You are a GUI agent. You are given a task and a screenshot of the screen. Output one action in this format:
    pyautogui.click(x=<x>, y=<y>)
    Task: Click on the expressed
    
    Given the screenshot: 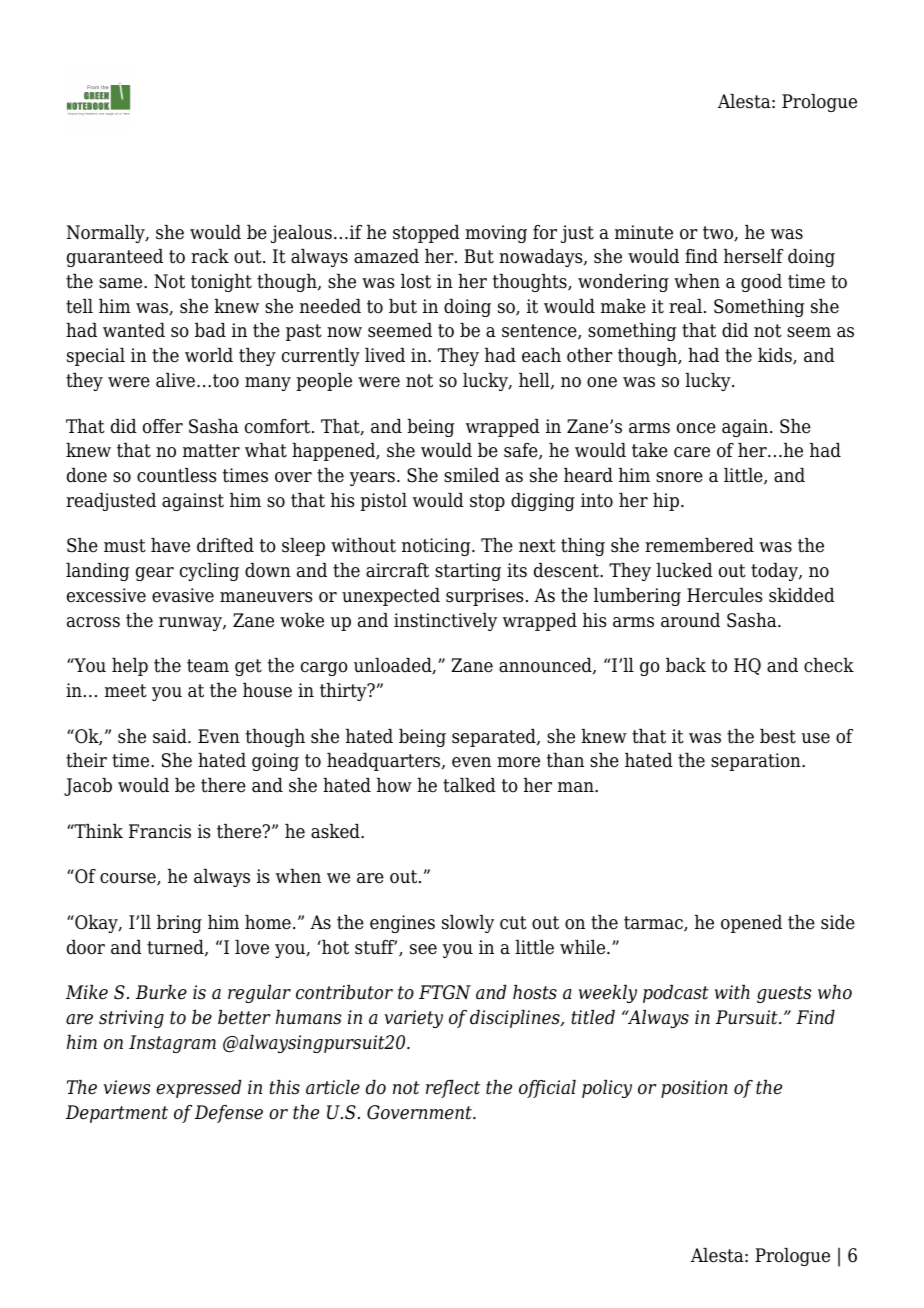 What is the action you would take?
    pyautogui.click(x=199, y=1089)
